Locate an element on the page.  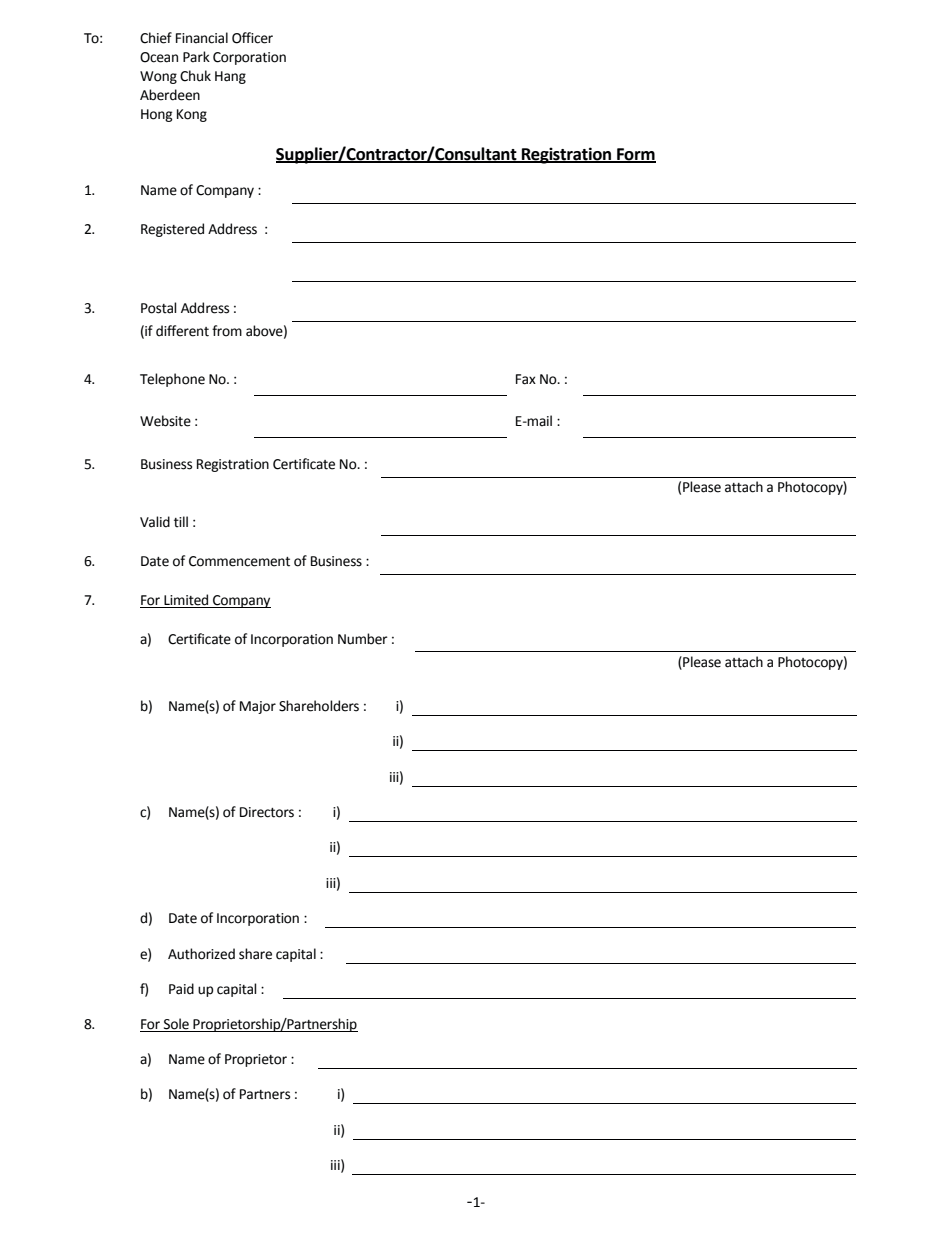
till is located at coordinates (181, 522).
